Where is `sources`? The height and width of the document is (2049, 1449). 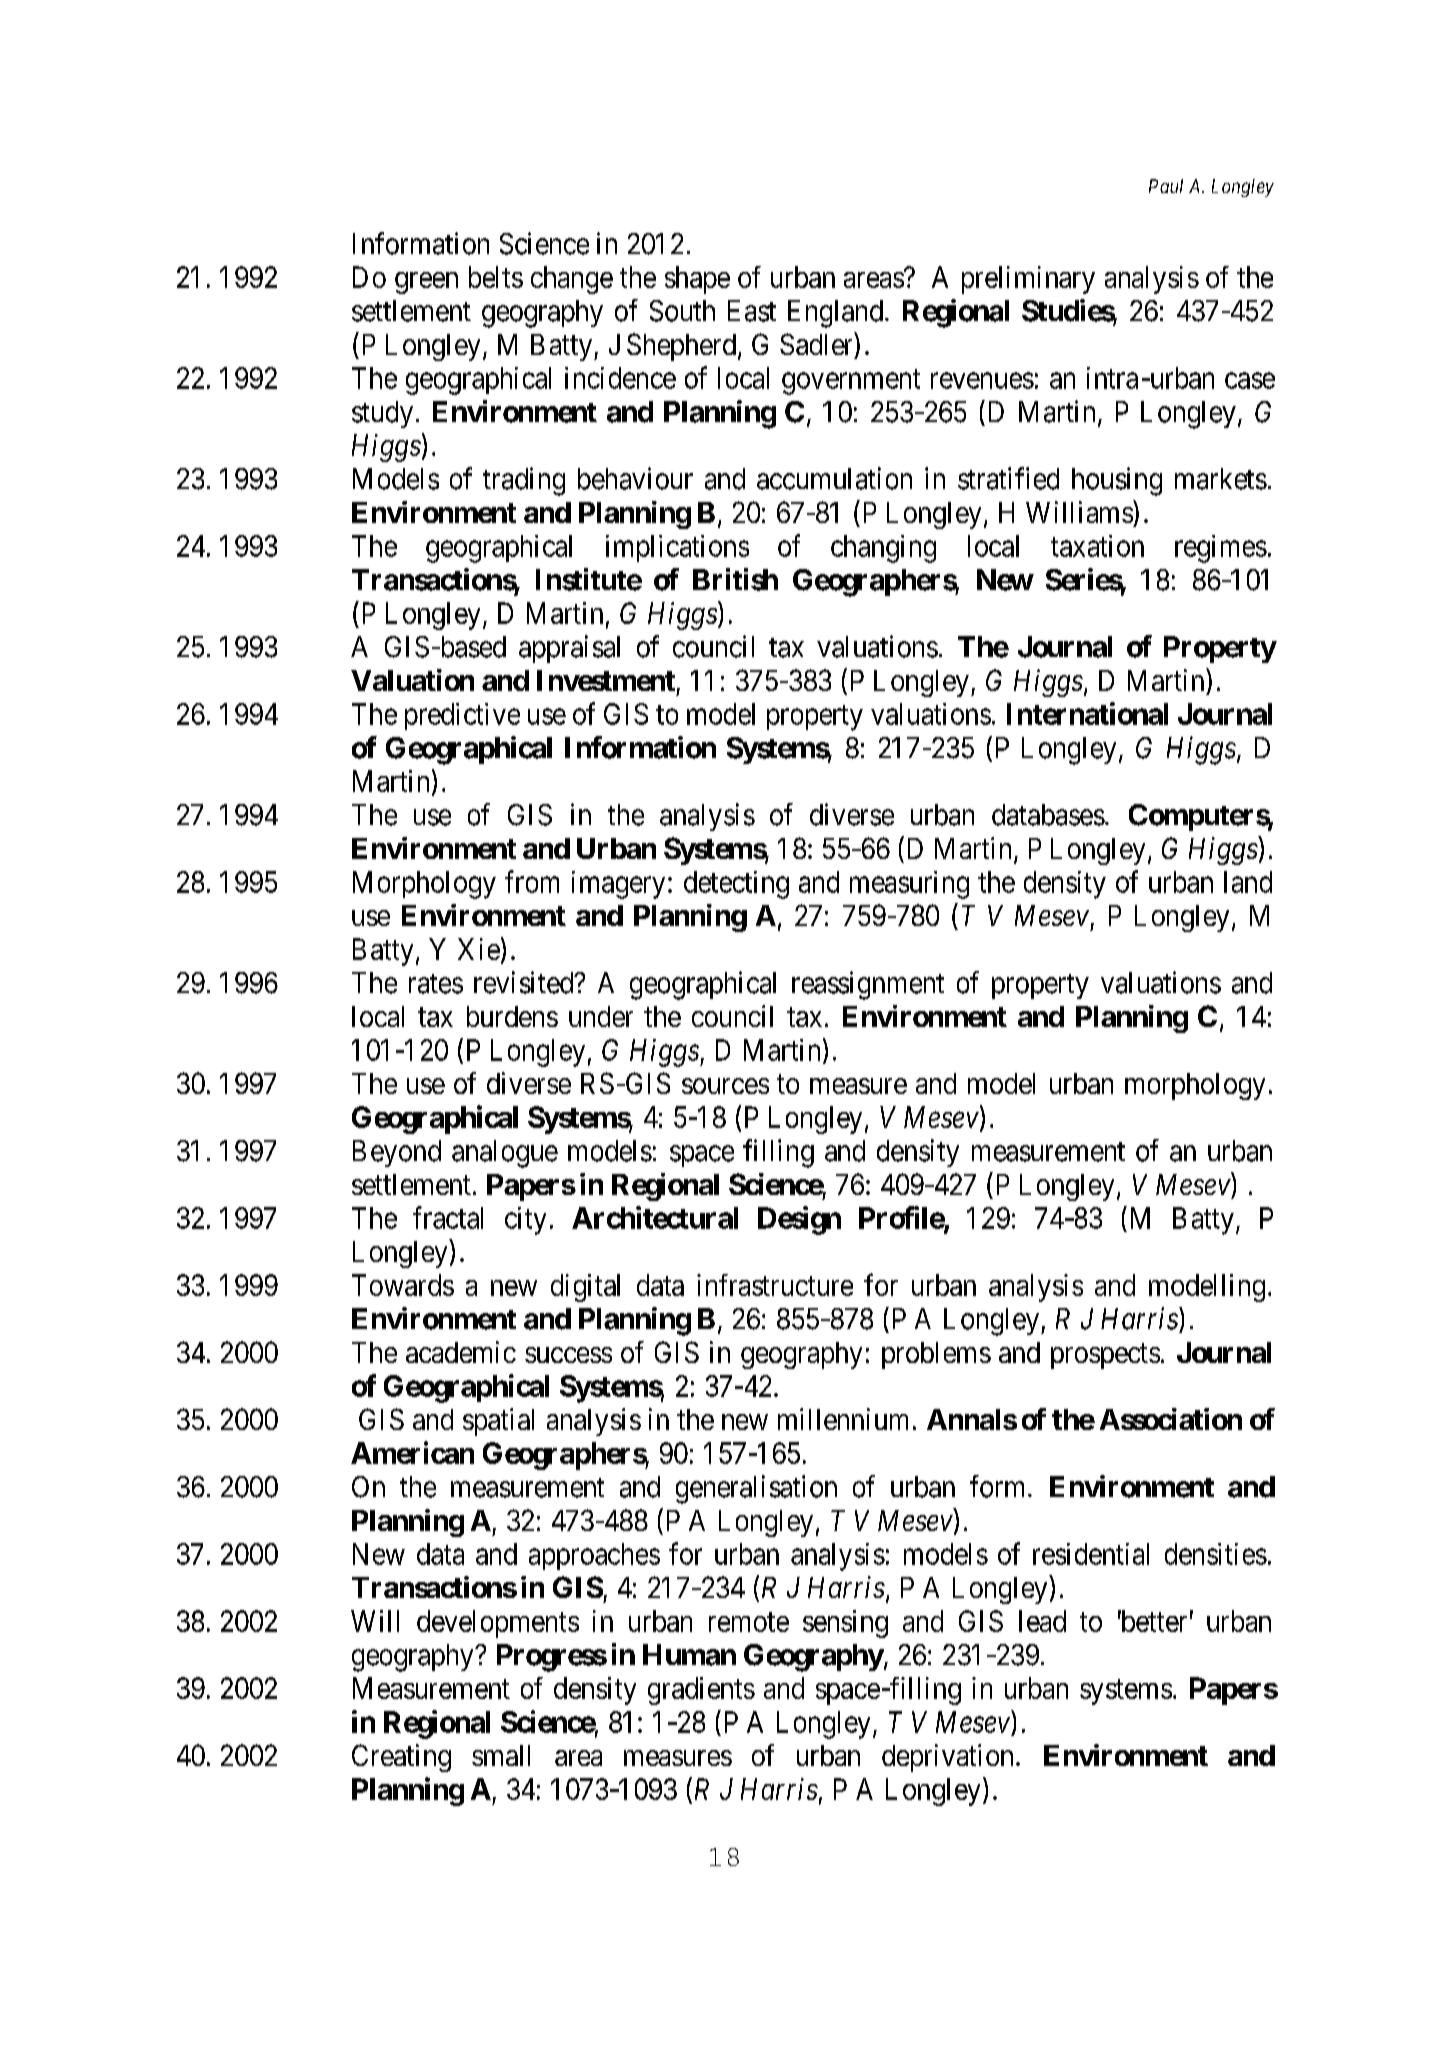
sources is located at coordinates (725, 1086).
